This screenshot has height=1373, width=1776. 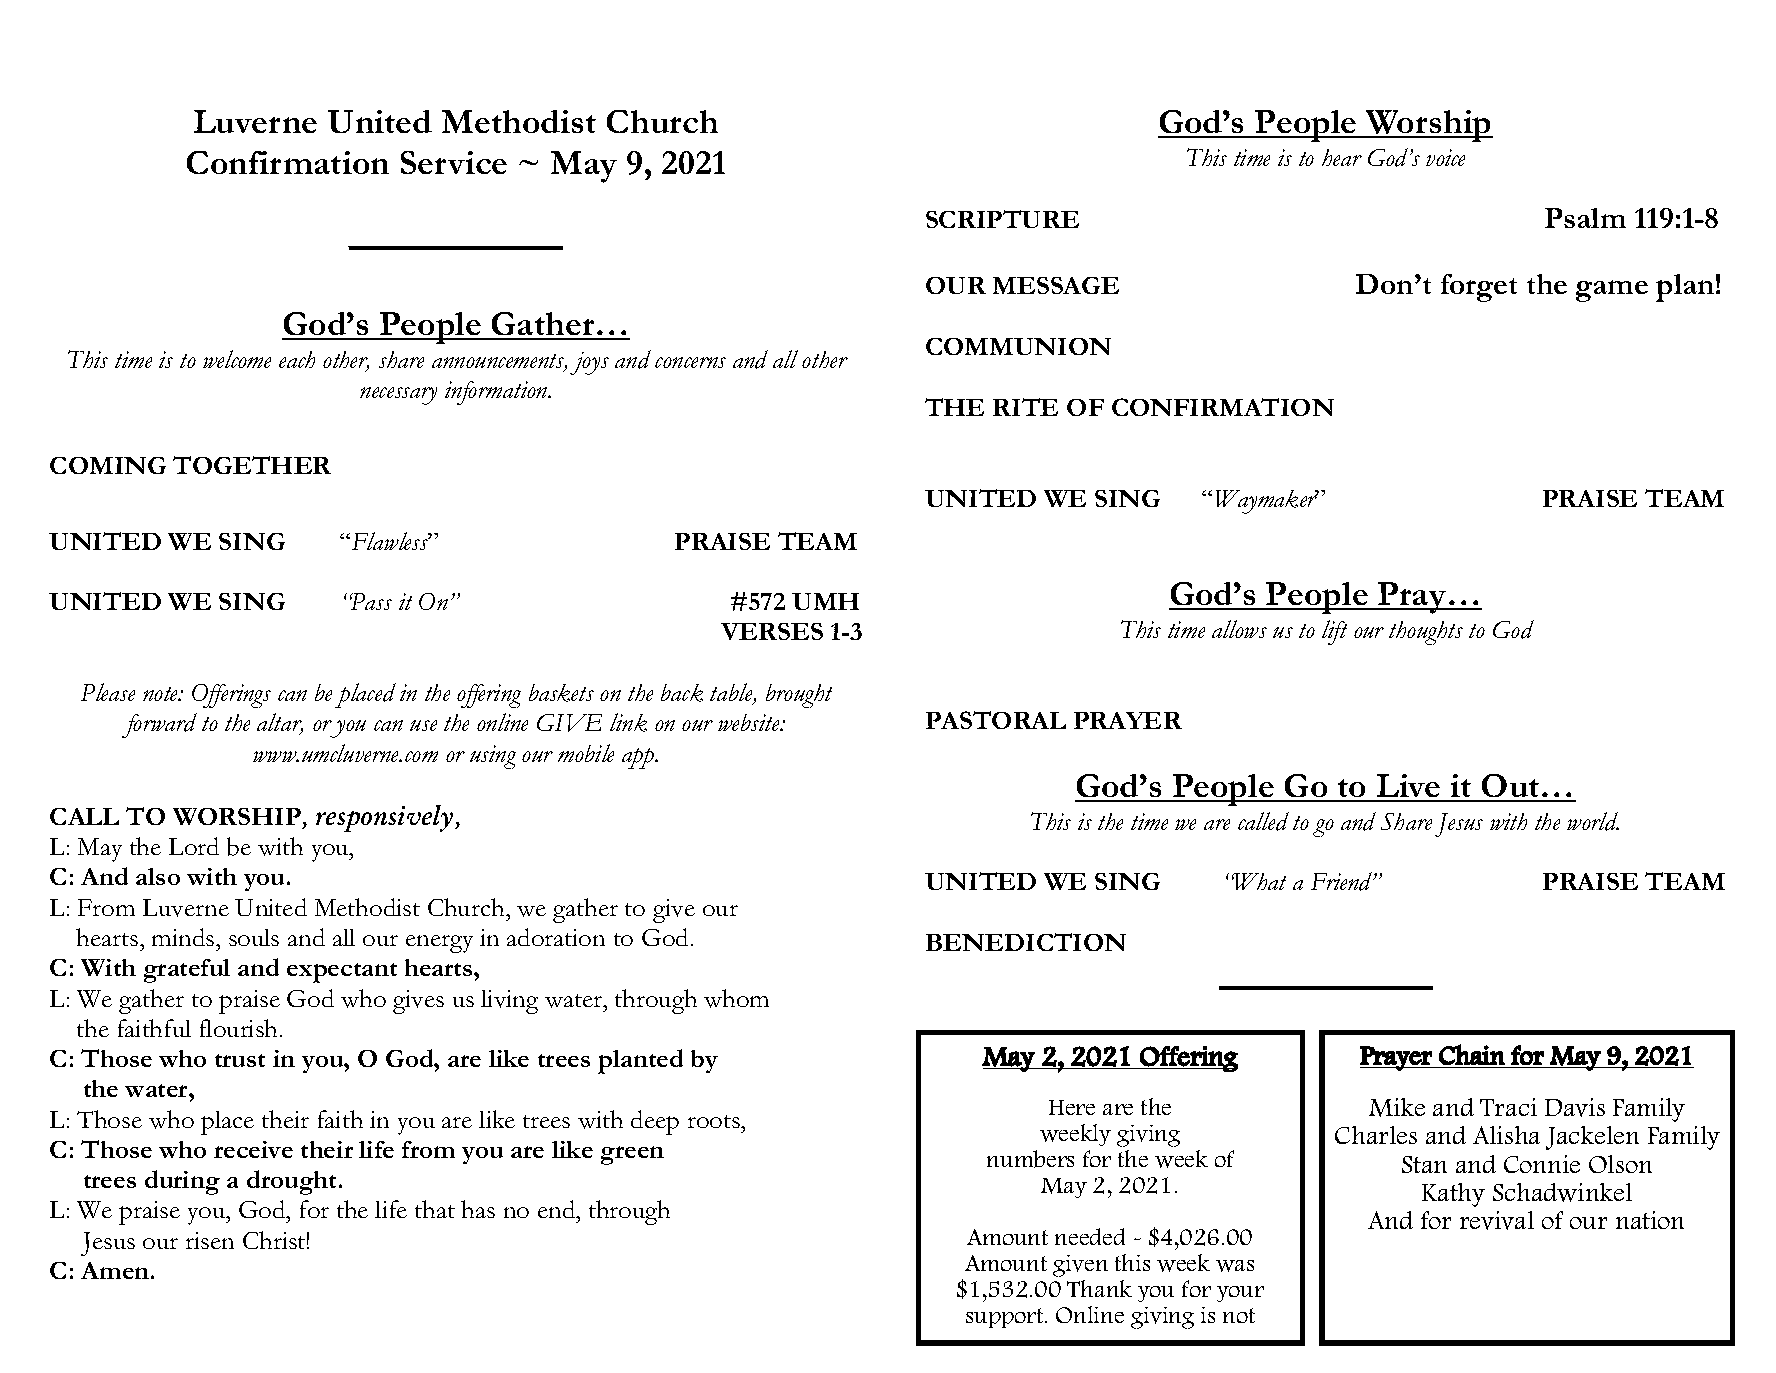 What do you see at coordinates (1497, 1220) in the screenshot?
I see `revival` at bounding box center [1497, 1220].
